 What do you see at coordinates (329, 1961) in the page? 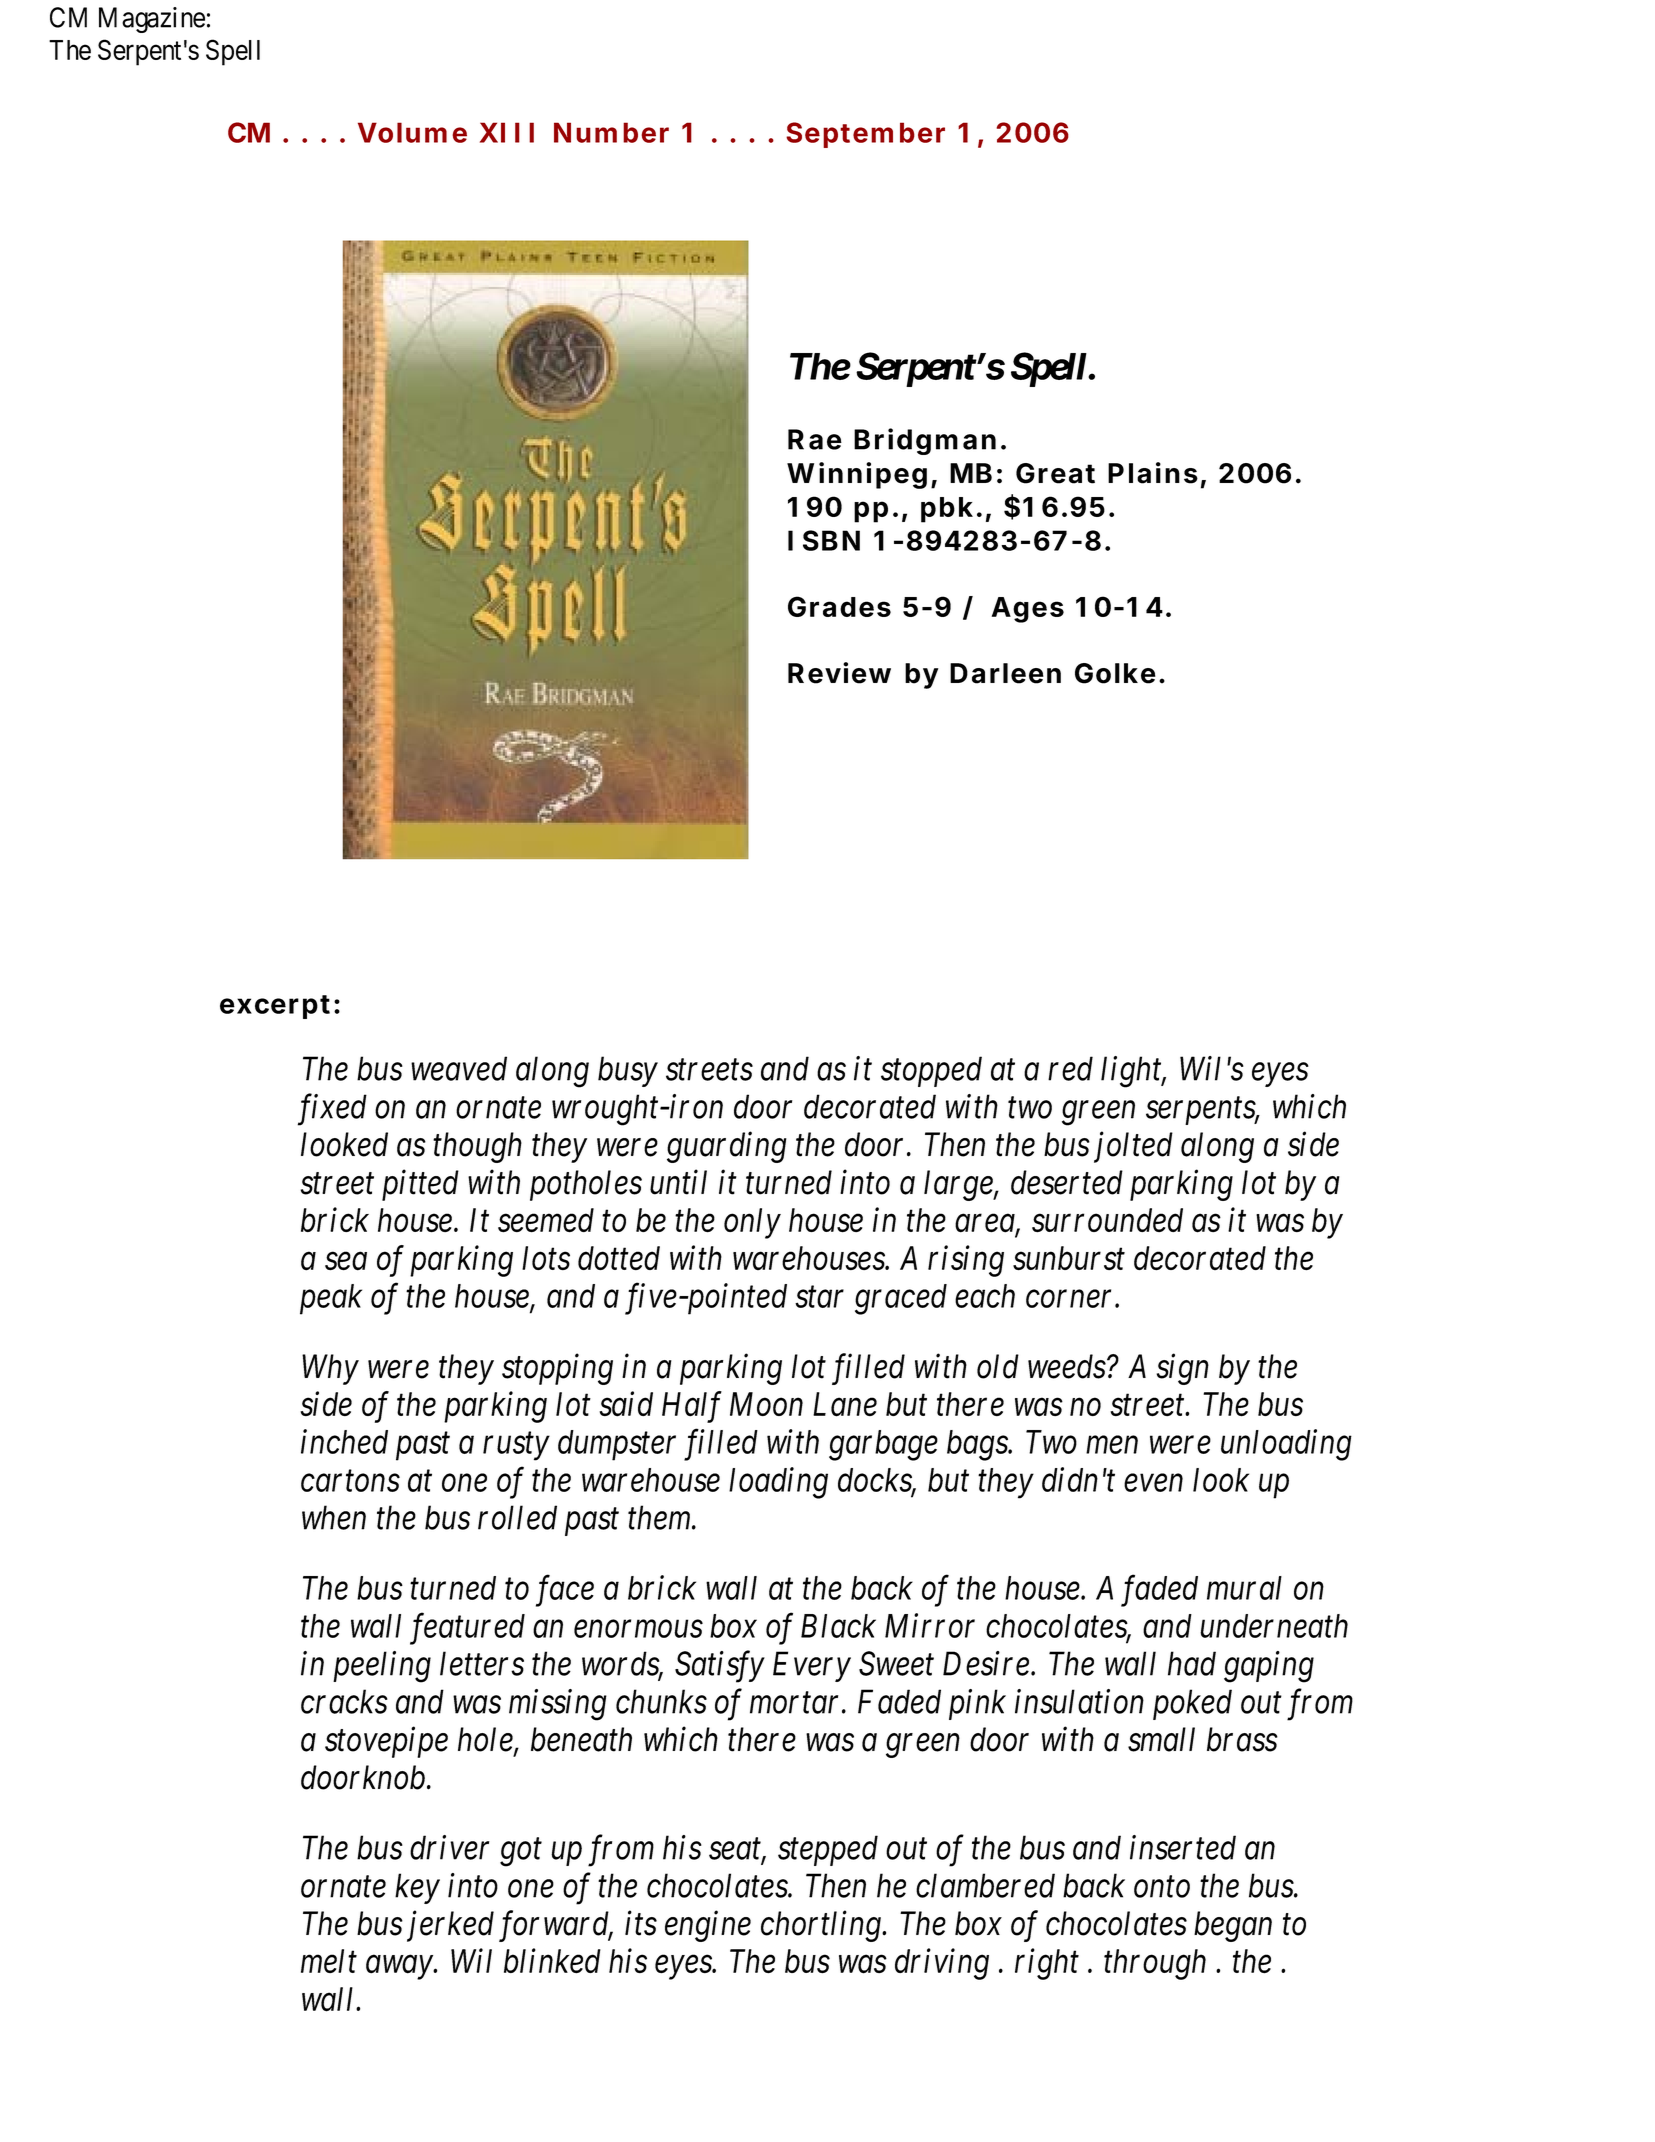
I see `melt` at bounding box center [329, 1961].
